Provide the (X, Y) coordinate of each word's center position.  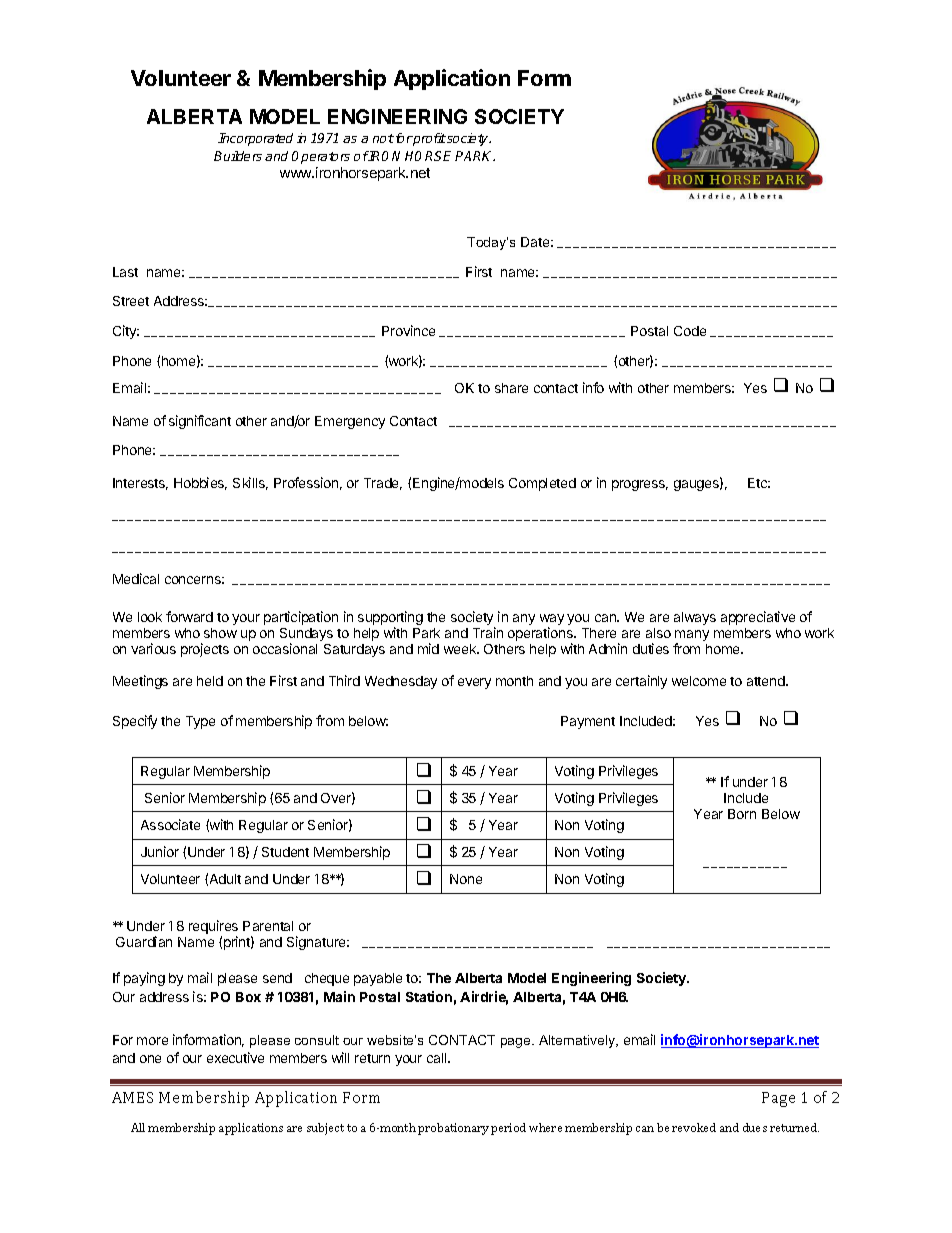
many (692, 637)
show (220, 633)
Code (690, 331)
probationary (453, 1129)
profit (429, 139)
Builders (238, 156)
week (461, 649)
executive (235, 1057)
